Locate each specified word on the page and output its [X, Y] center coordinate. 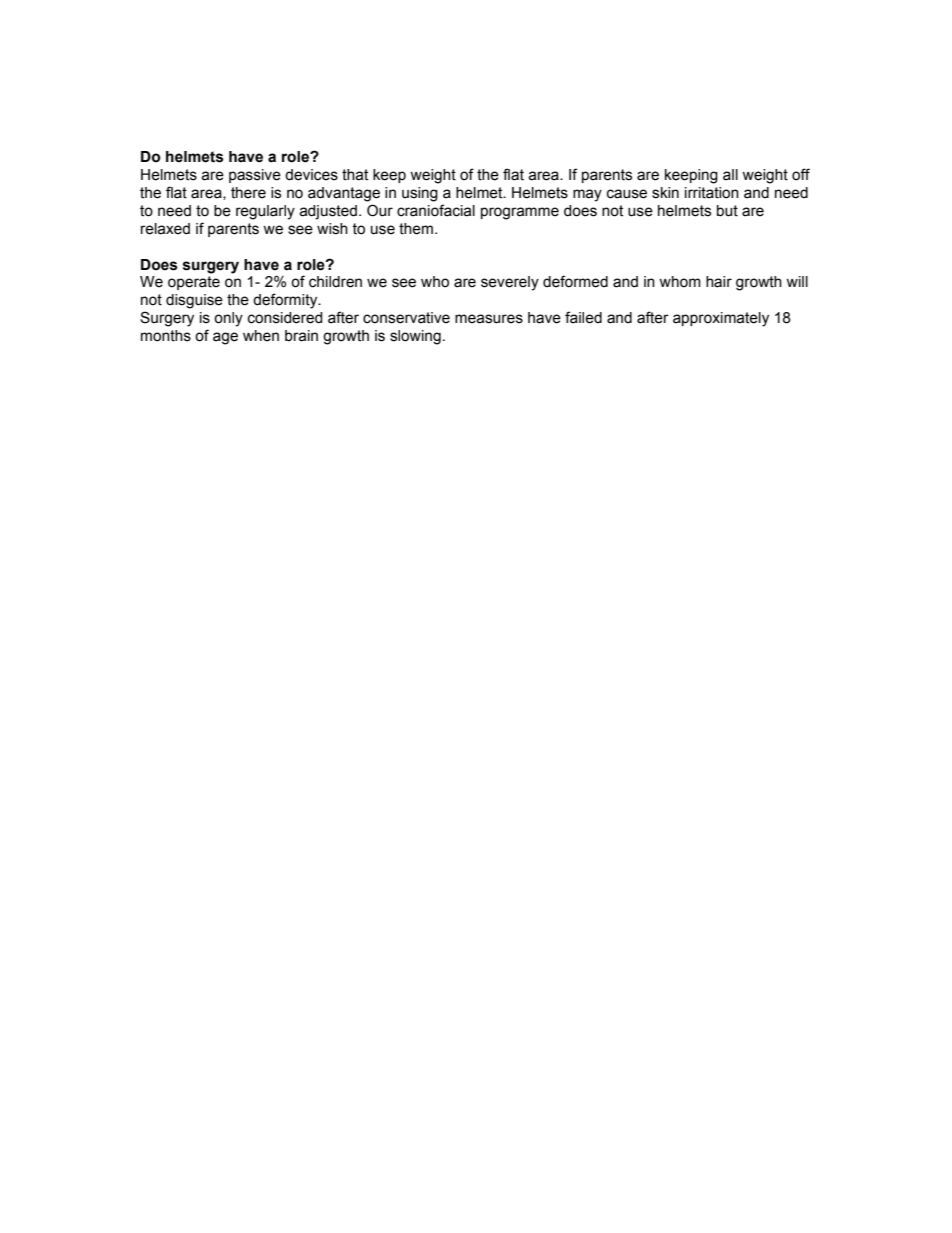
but [727, 211]
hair [719, 282]
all [730, 175]
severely [510, 283]
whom [680, 282]
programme [520, 213]
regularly [265, 212]
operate [194, 283]
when [261, 336]
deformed [575, 281]
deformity [286, 301]
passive [255, 176]
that [355, 175]
